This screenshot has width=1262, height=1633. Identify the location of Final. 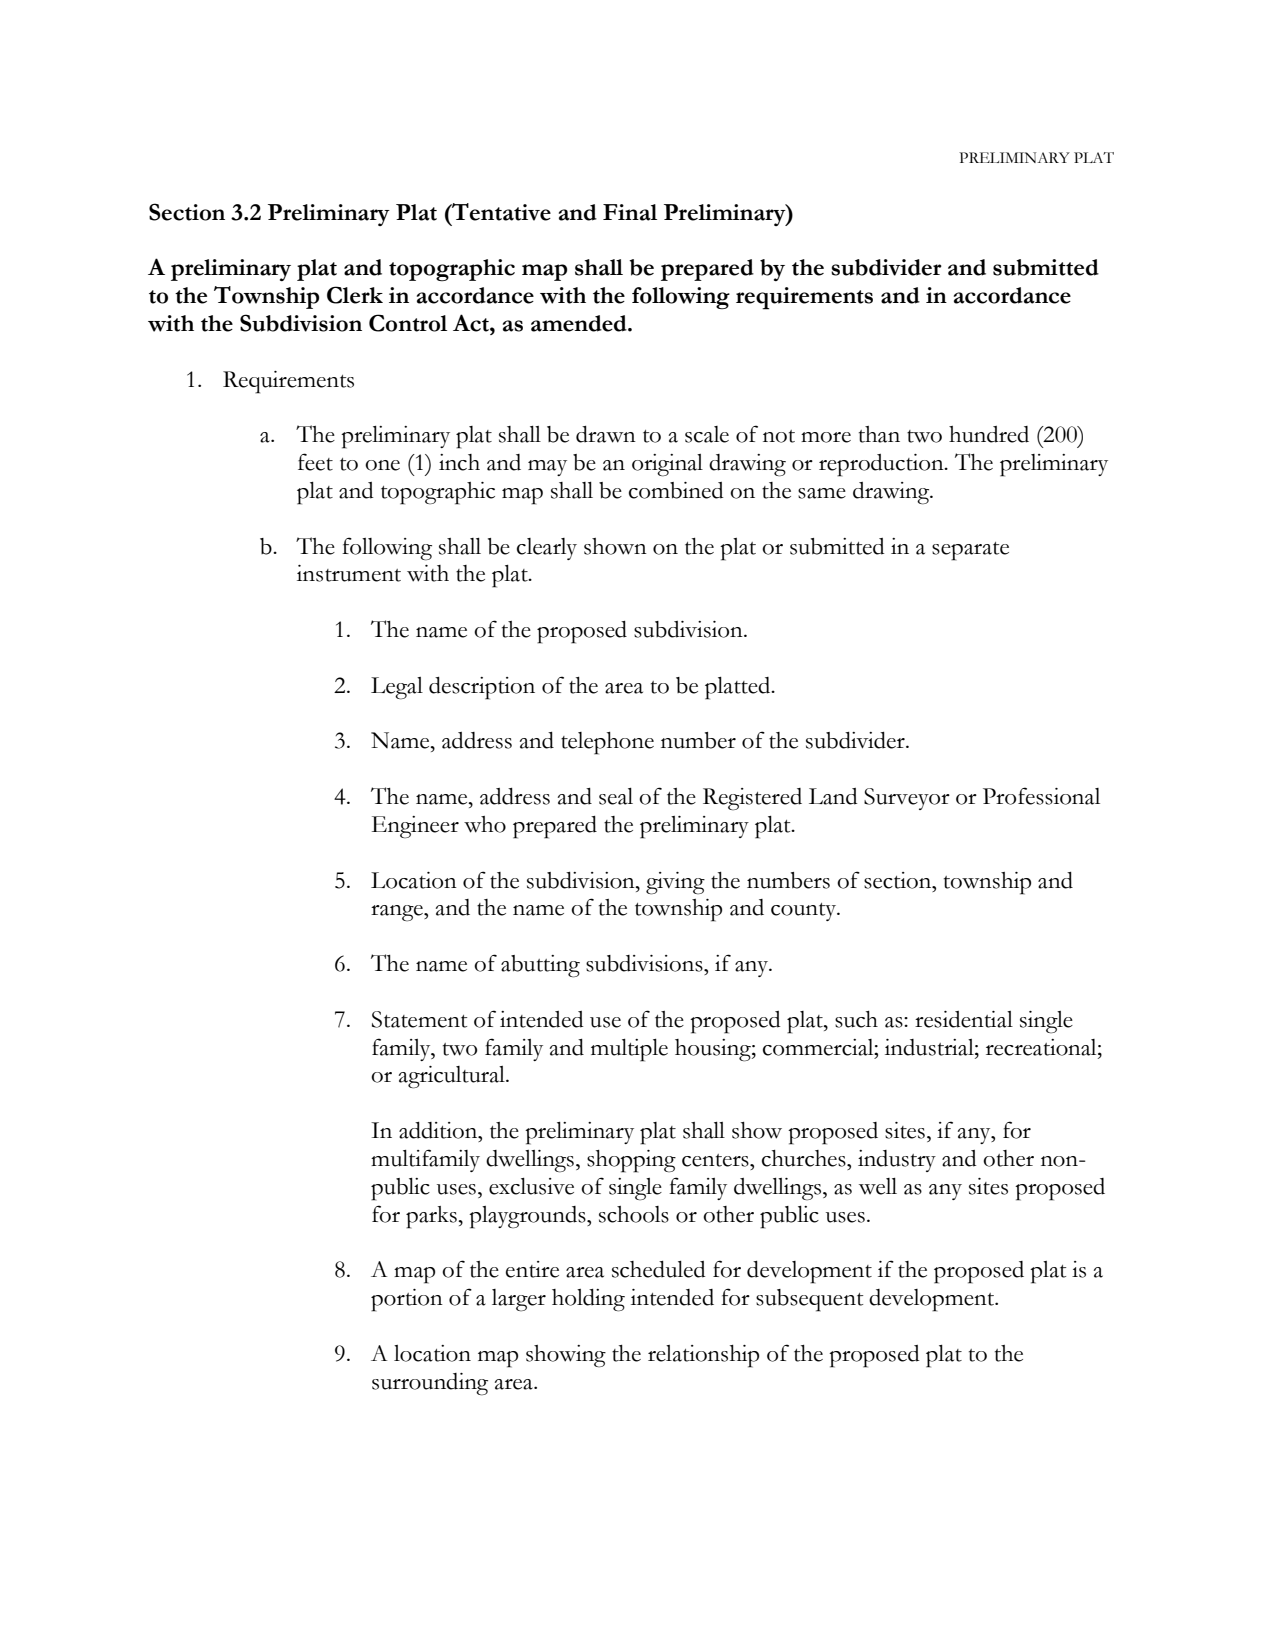
(630, 212).
